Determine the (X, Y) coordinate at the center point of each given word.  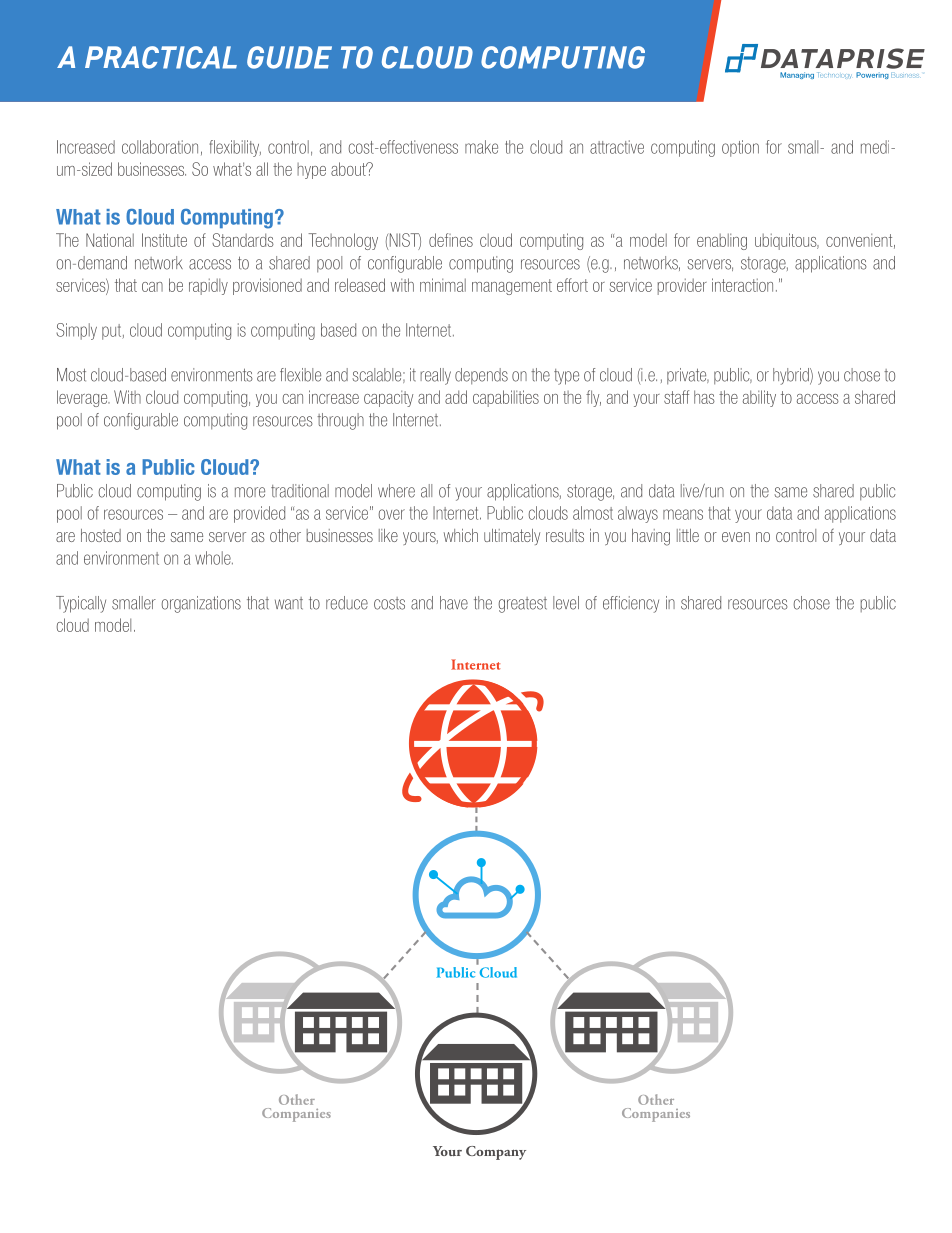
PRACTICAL (161, 57)
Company (496, 1153)
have (454, 603)
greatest (522, 605)
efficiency (631, 604)
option (740, 148)
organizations (201, 604)
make (481, 147)
